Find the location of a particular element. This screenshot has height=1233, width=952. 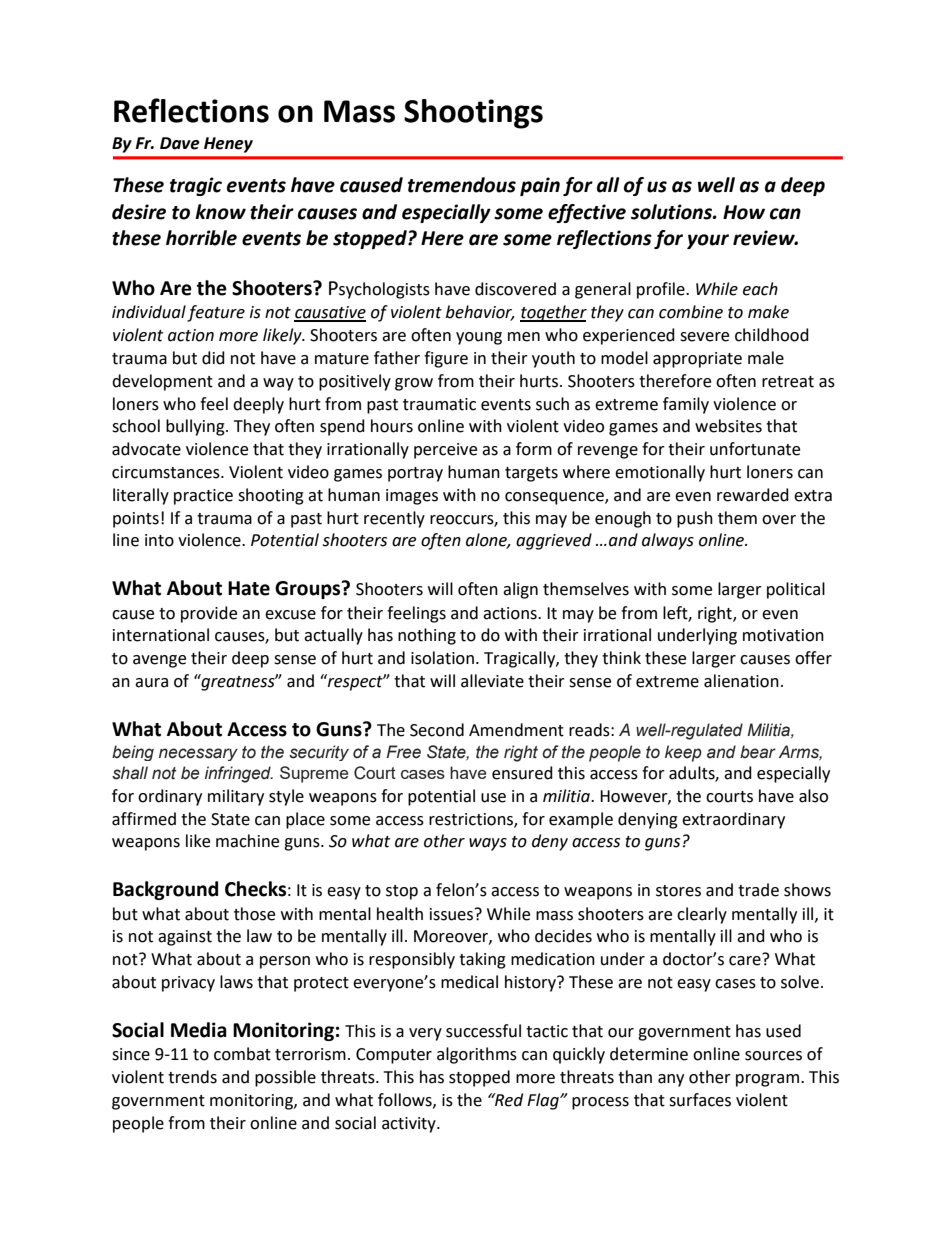

trends is located at coordinates (192, 1077).
